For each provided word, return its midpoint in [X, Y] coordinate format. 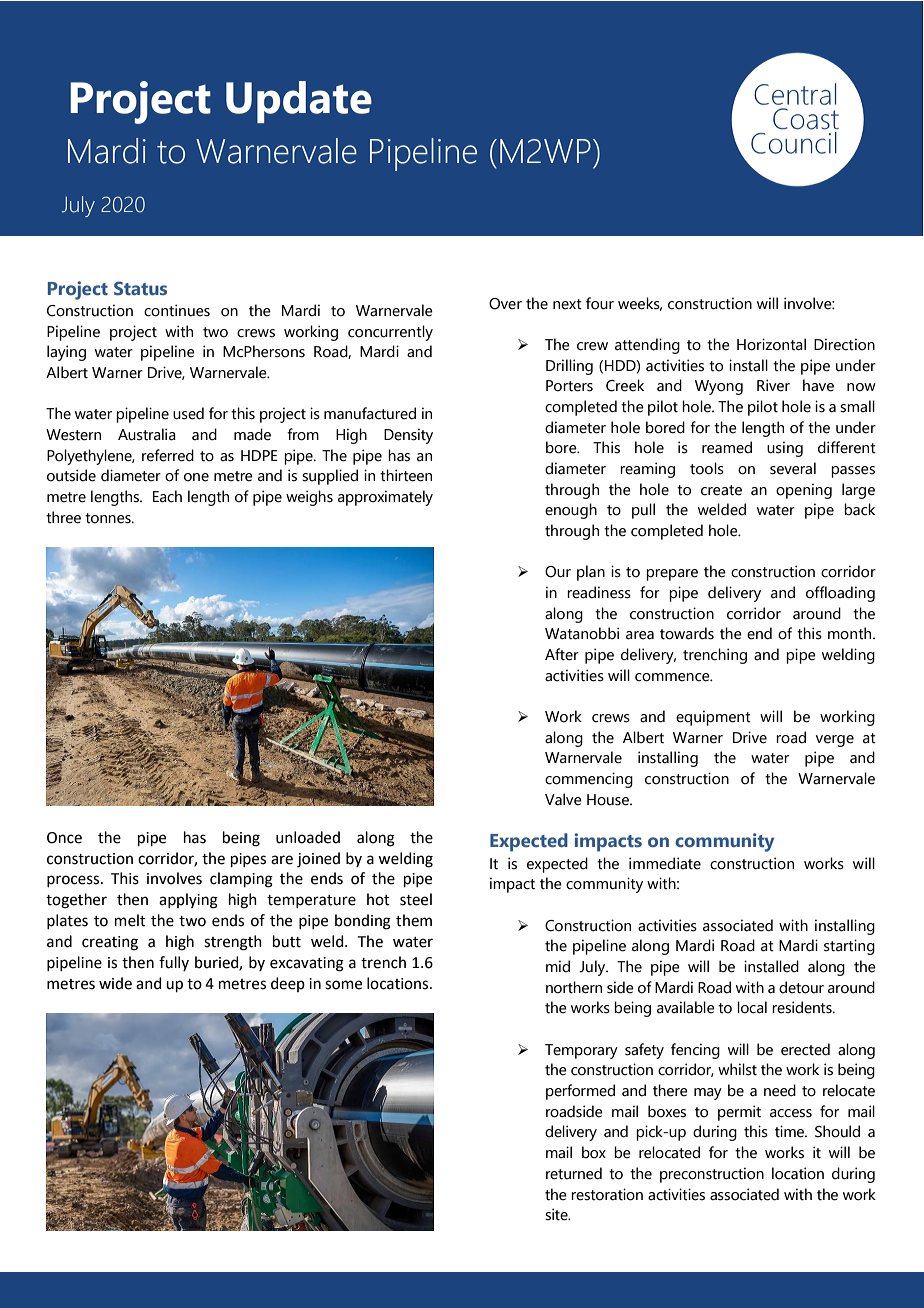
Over [505, 304]
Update [299, 102]
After [562, 654]
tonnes [109, 518]
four [600, 303]
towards [687, 633]
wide [115, 983]
